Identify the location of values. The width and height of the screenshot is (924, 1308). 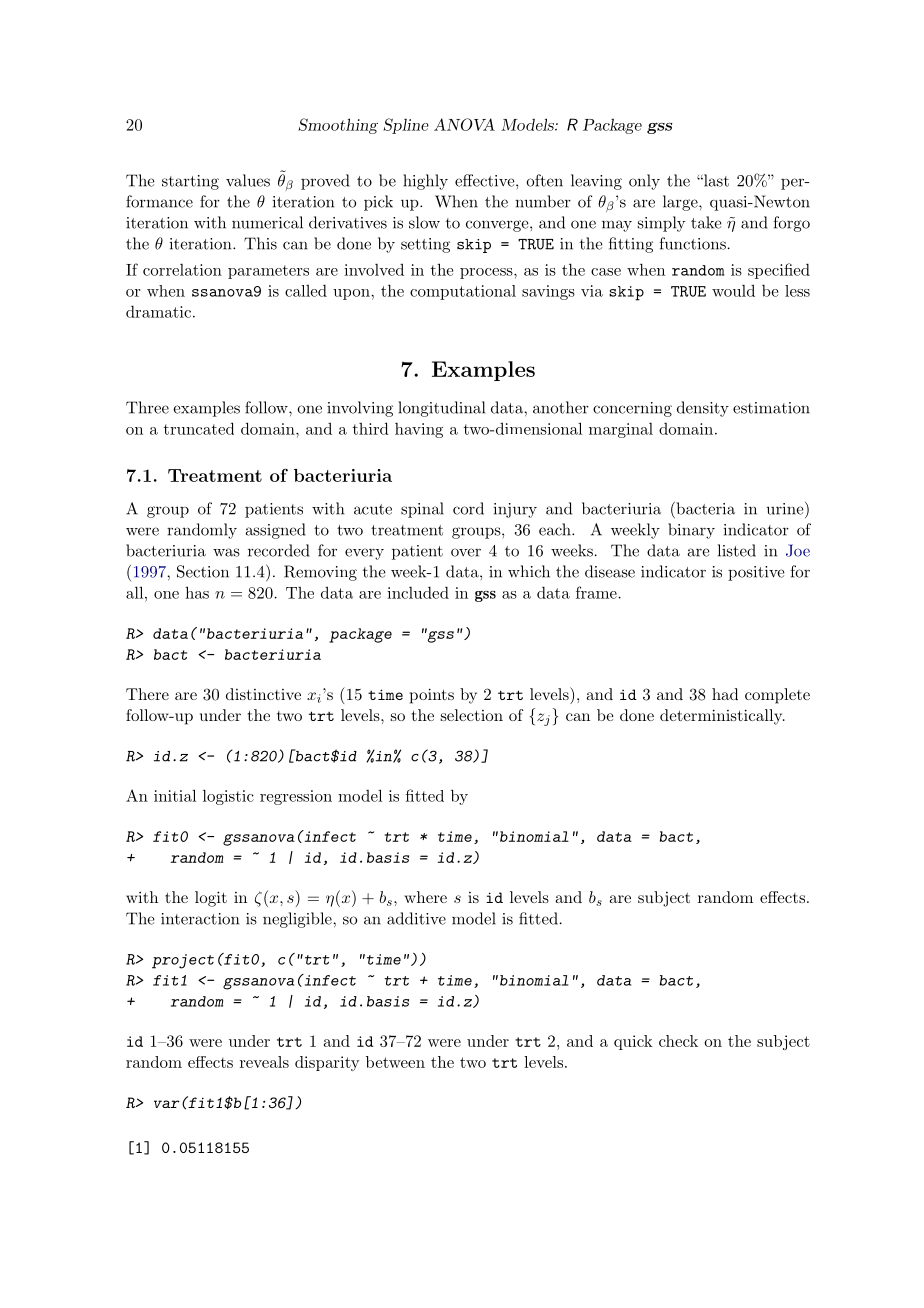
(248, 180).
